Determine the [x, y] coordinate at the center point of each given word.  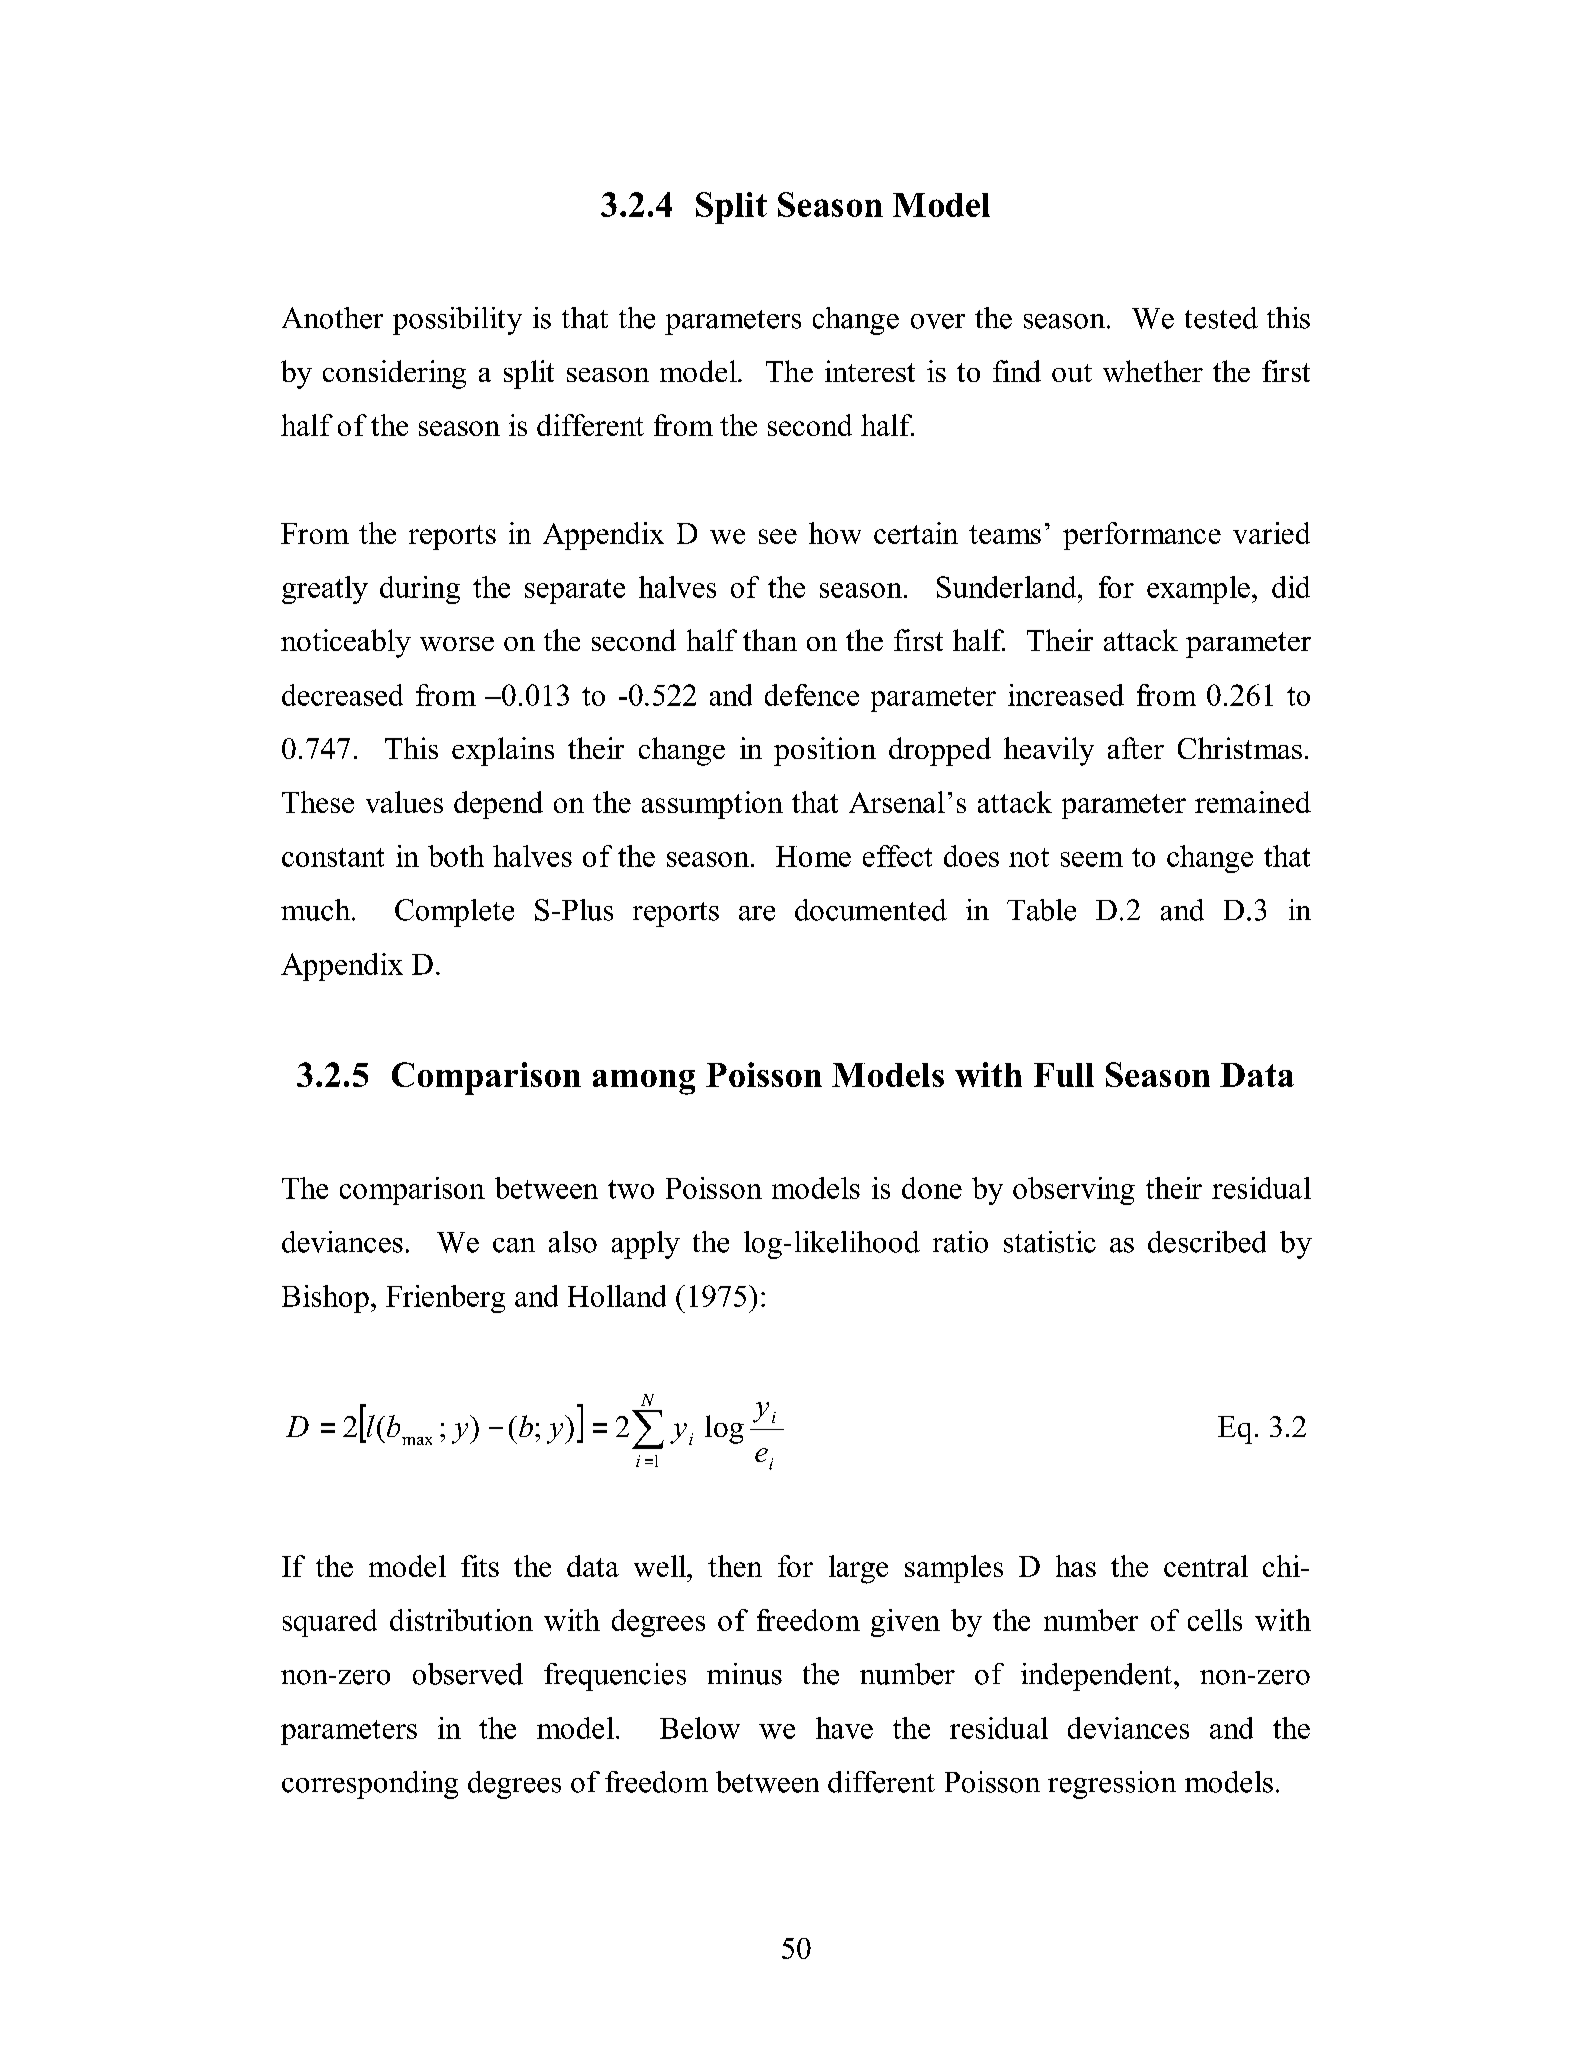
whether [1153, 371]
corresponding [370, 1785]
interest [870, 371]
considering [394, 374]
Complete [454, 913]
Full [1064, 1075]
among [644, 1082]
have [844, 1728]
